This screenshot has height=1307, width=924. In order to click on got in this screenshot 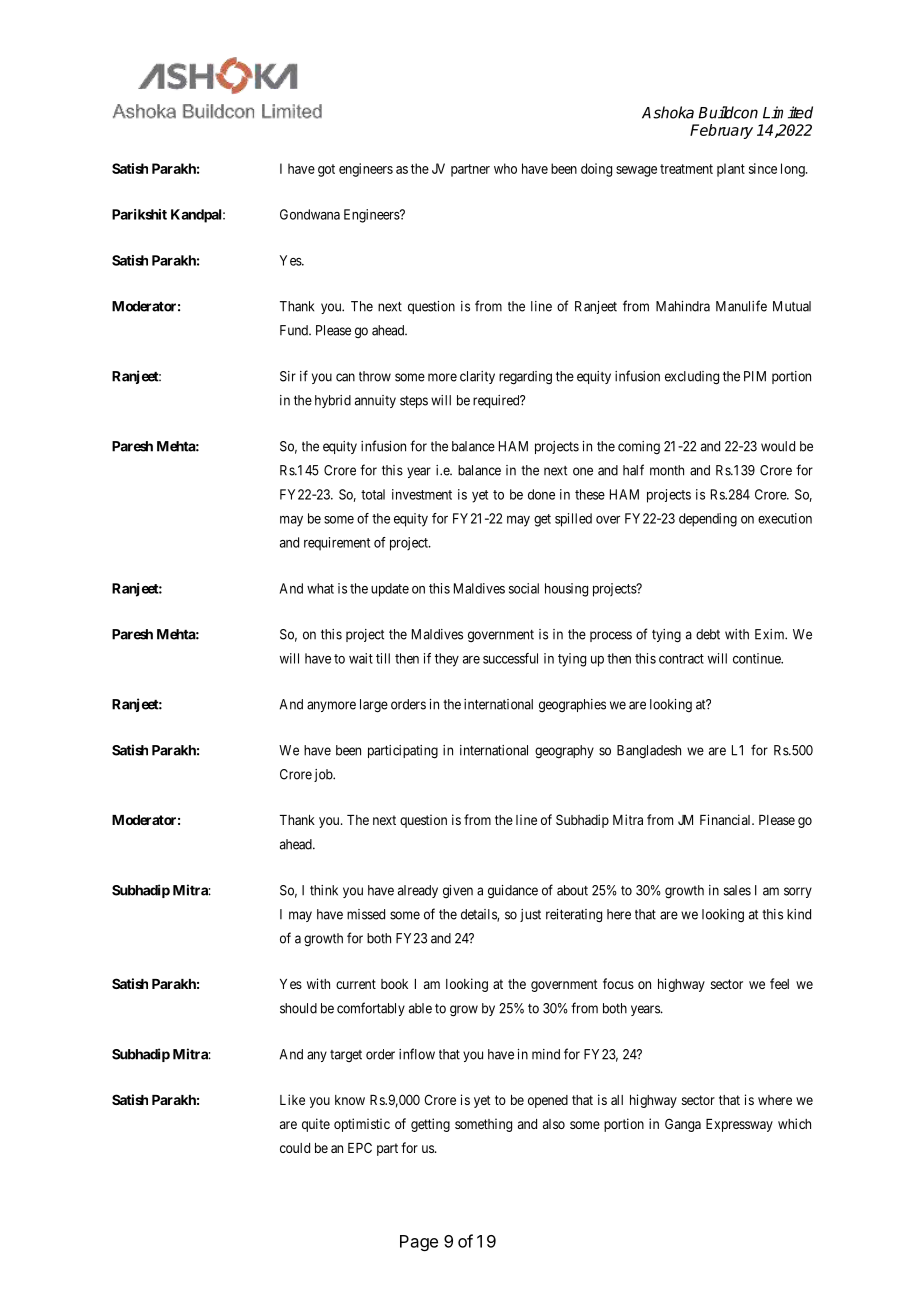, I will do `click(326, 170)`.
